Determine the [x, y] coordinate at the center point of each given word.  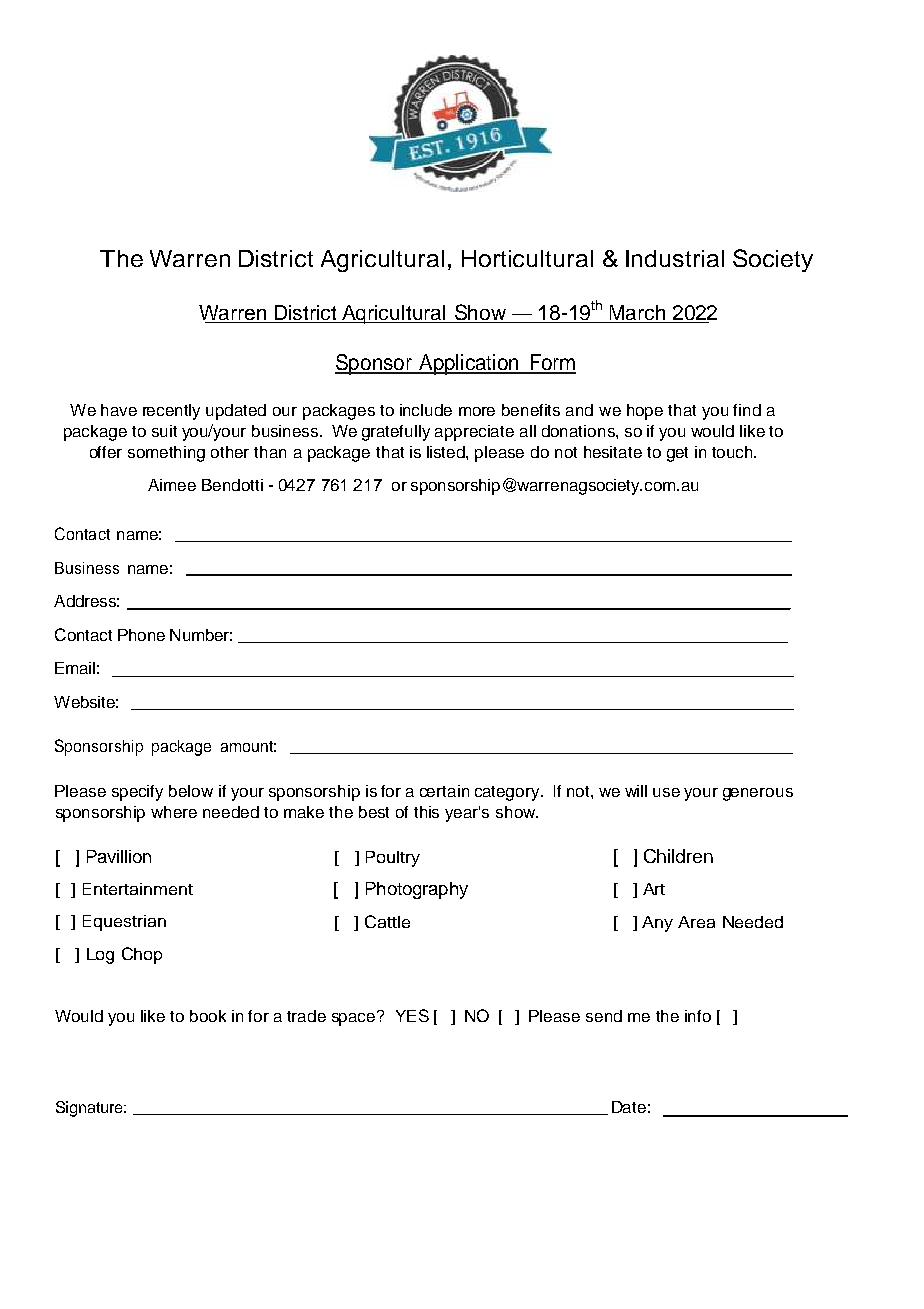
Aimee [172, 485]
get [677, 454]
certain [444, 791]
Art [654, 889]
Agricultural [382, 261]
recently [171, 412]
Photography [417, 890]
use [666, 792]
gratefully [396, 433]
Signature [90, 1109]
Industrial [675, 258]
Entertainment [138, 889]
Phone [141, 635]
